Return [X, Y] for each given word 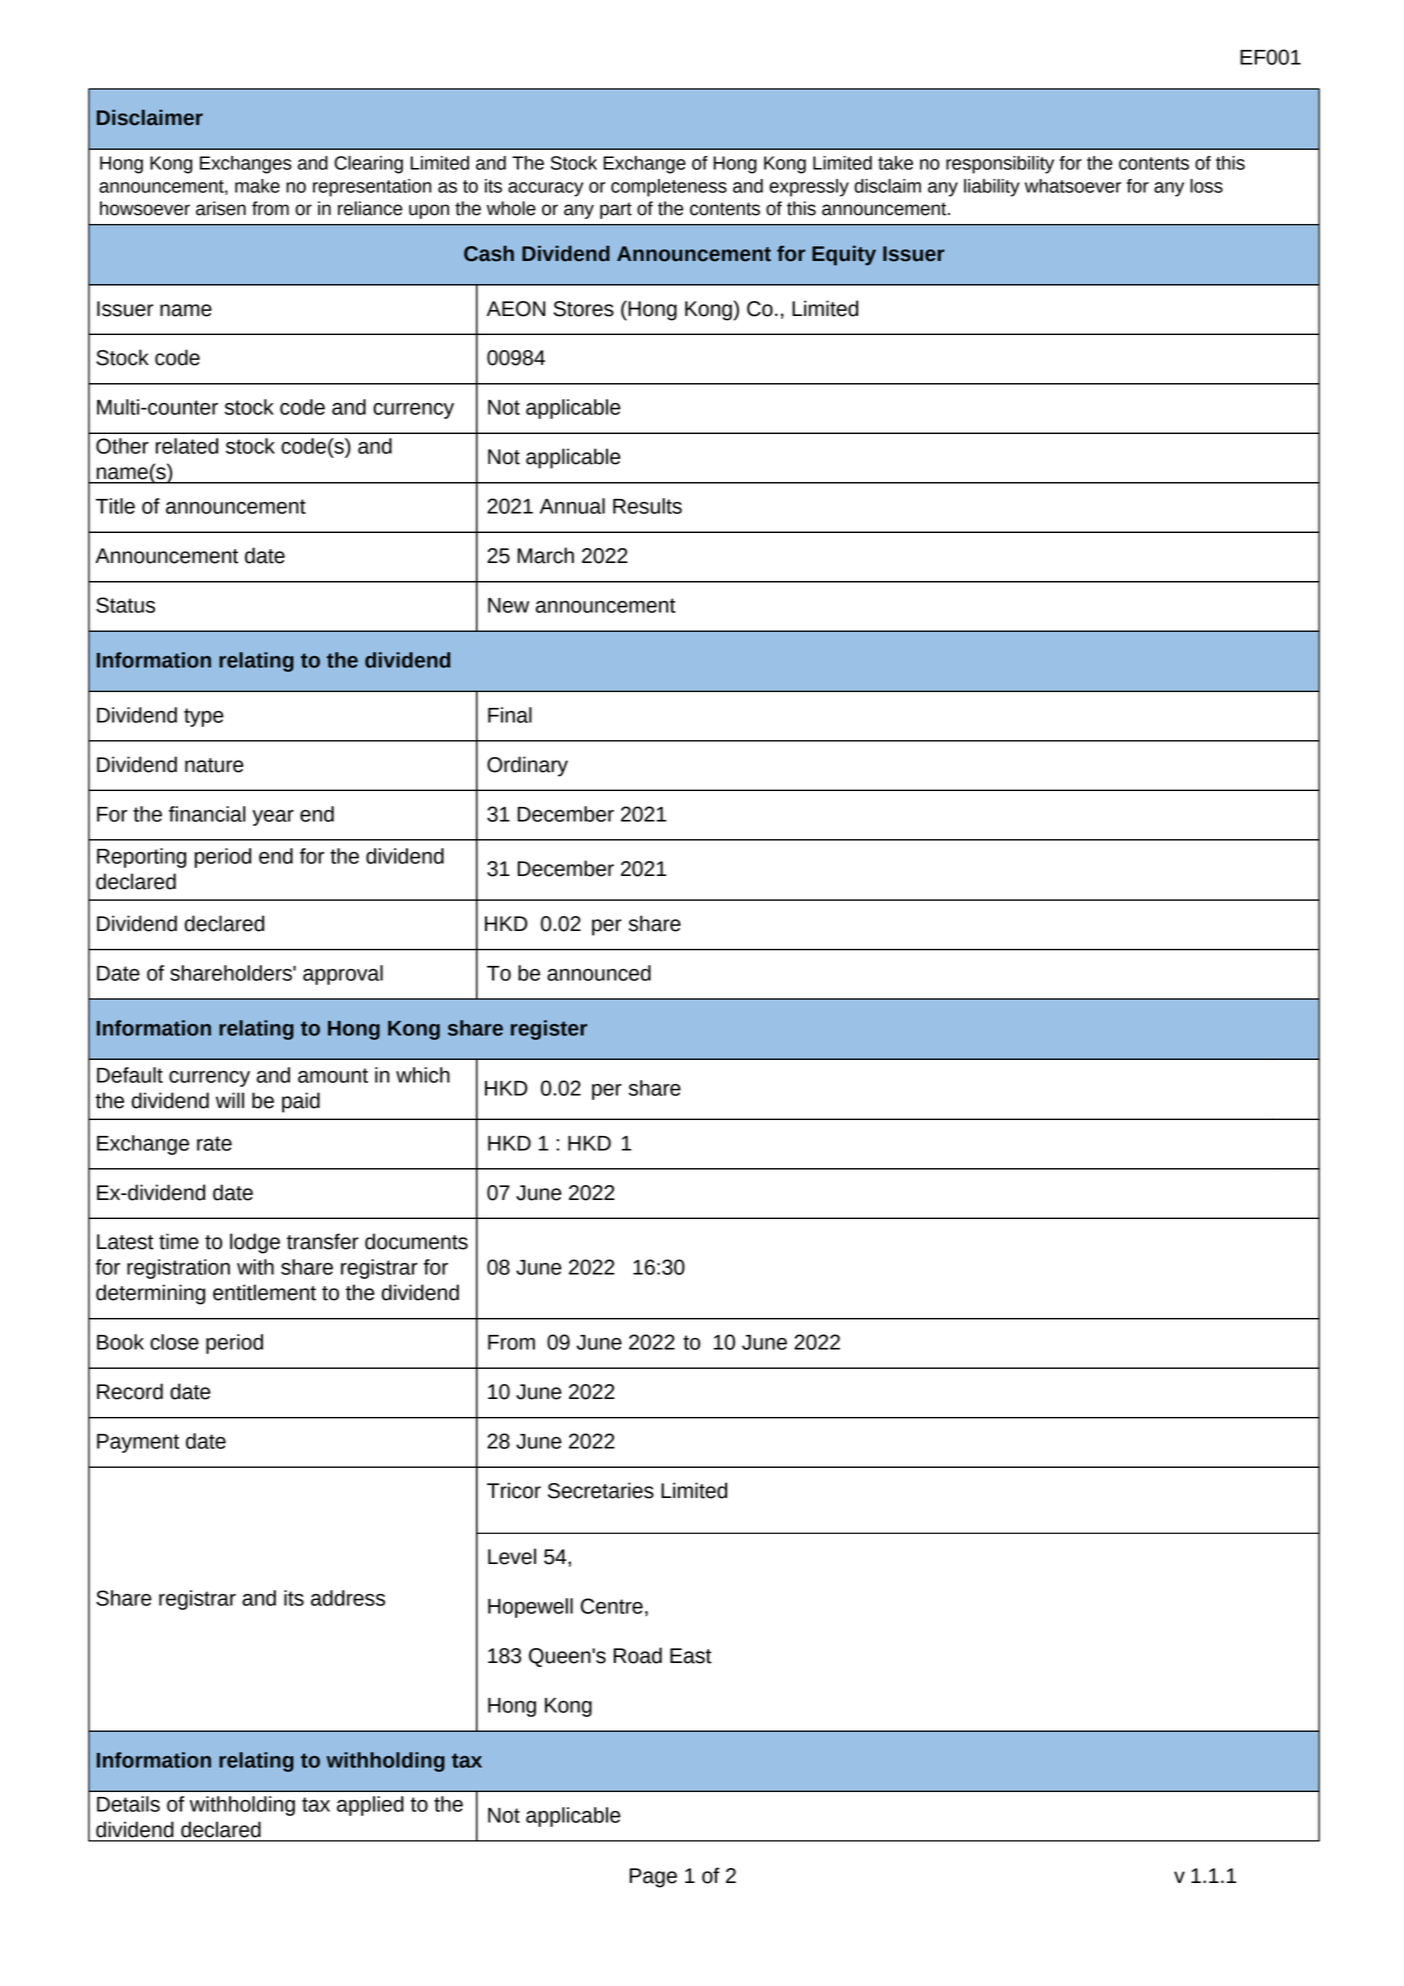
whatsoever [1073, 186]
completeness [669, 188]
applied [370, 1806]
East [691, 1656]
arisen [221, 208]
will [230, 1100]
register [549, 1030]
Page [653, 1878]
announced [599, 973]
